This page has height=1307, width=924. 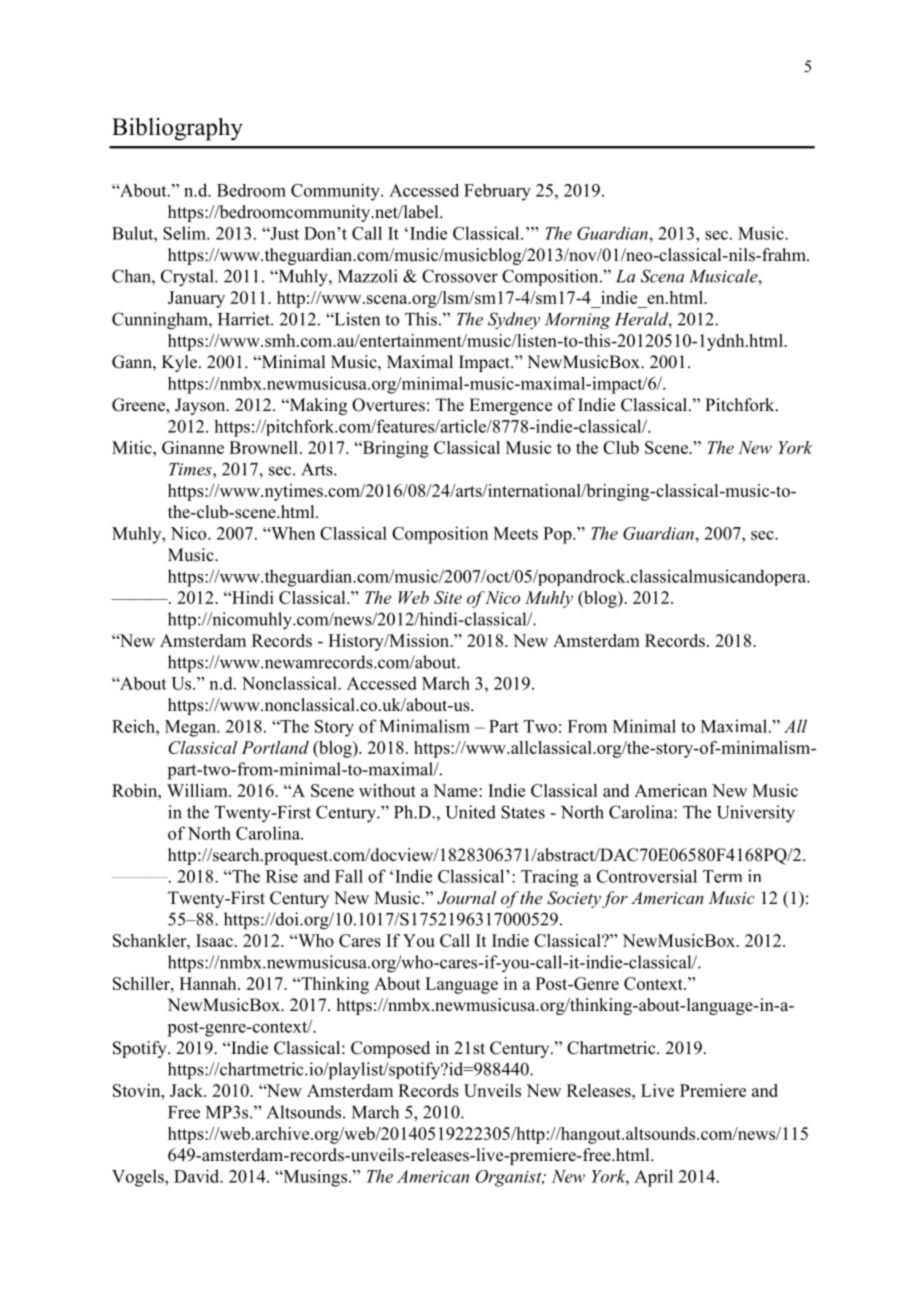 I want to click on Morning, so click(x=577, y=321).
